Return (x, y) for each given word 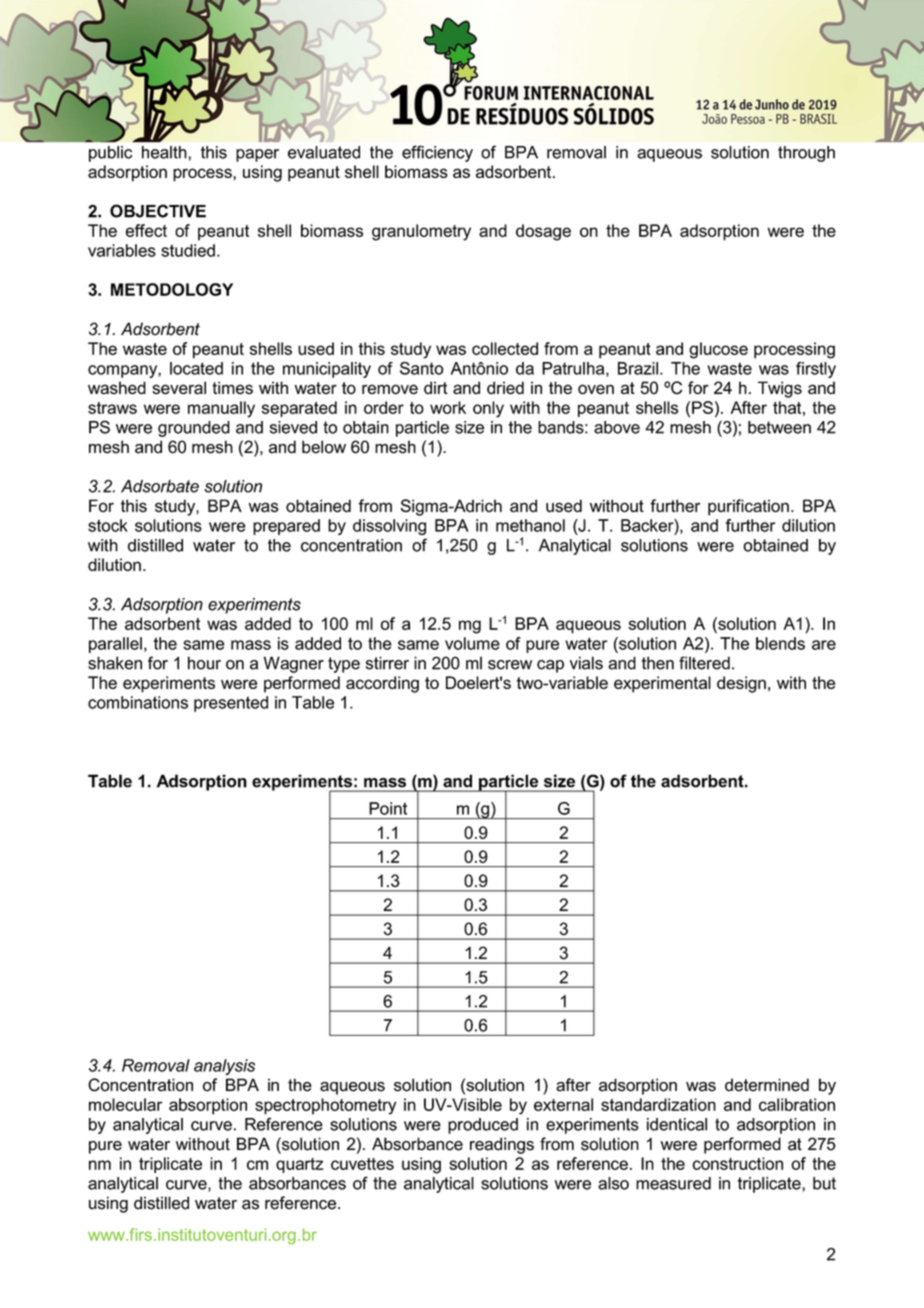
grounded (194, 429)
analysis (224, 1067)
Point (388, 808)
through (806, 154)
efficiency (437, 153)
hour (204, 663)
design (741, 684)
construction (737, 1163)
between (779, 427)
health (164, 152)
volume (472, 643)
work (448, 407)
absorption (208, 1106)
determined (767, 1085)
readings (502, 1145)
